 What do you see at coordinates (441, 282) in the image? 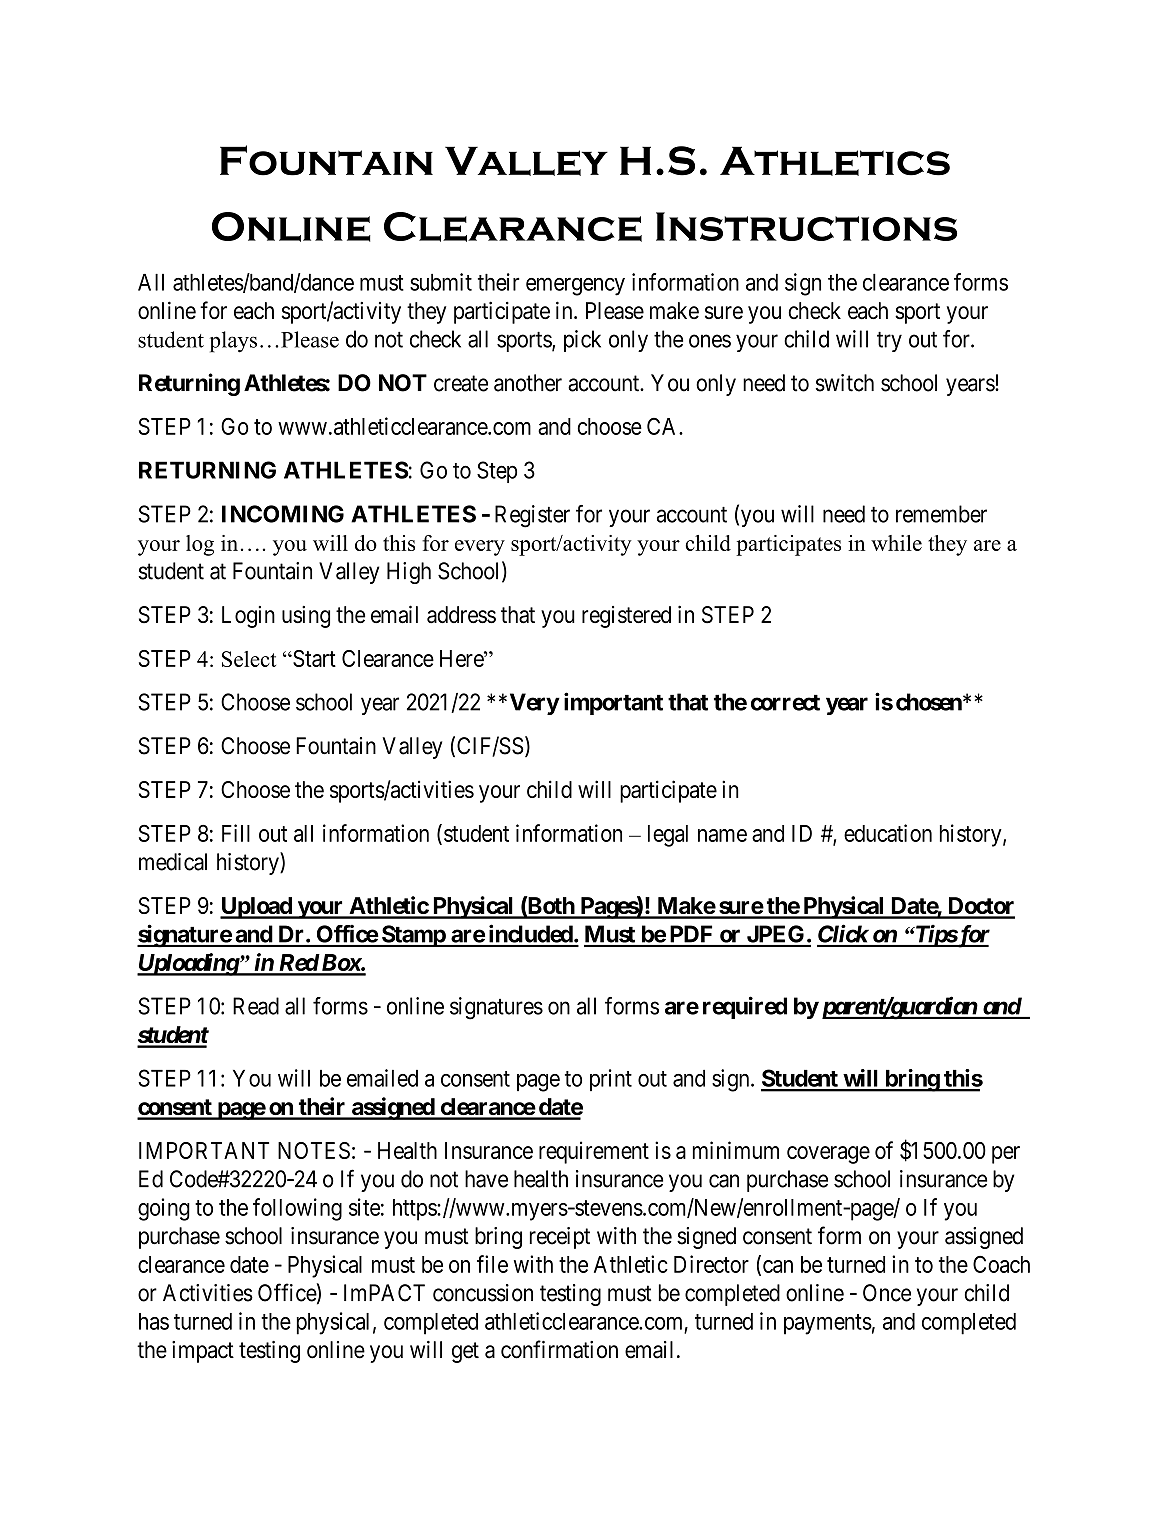
I see `submit` at bounding box center [441, 282].
